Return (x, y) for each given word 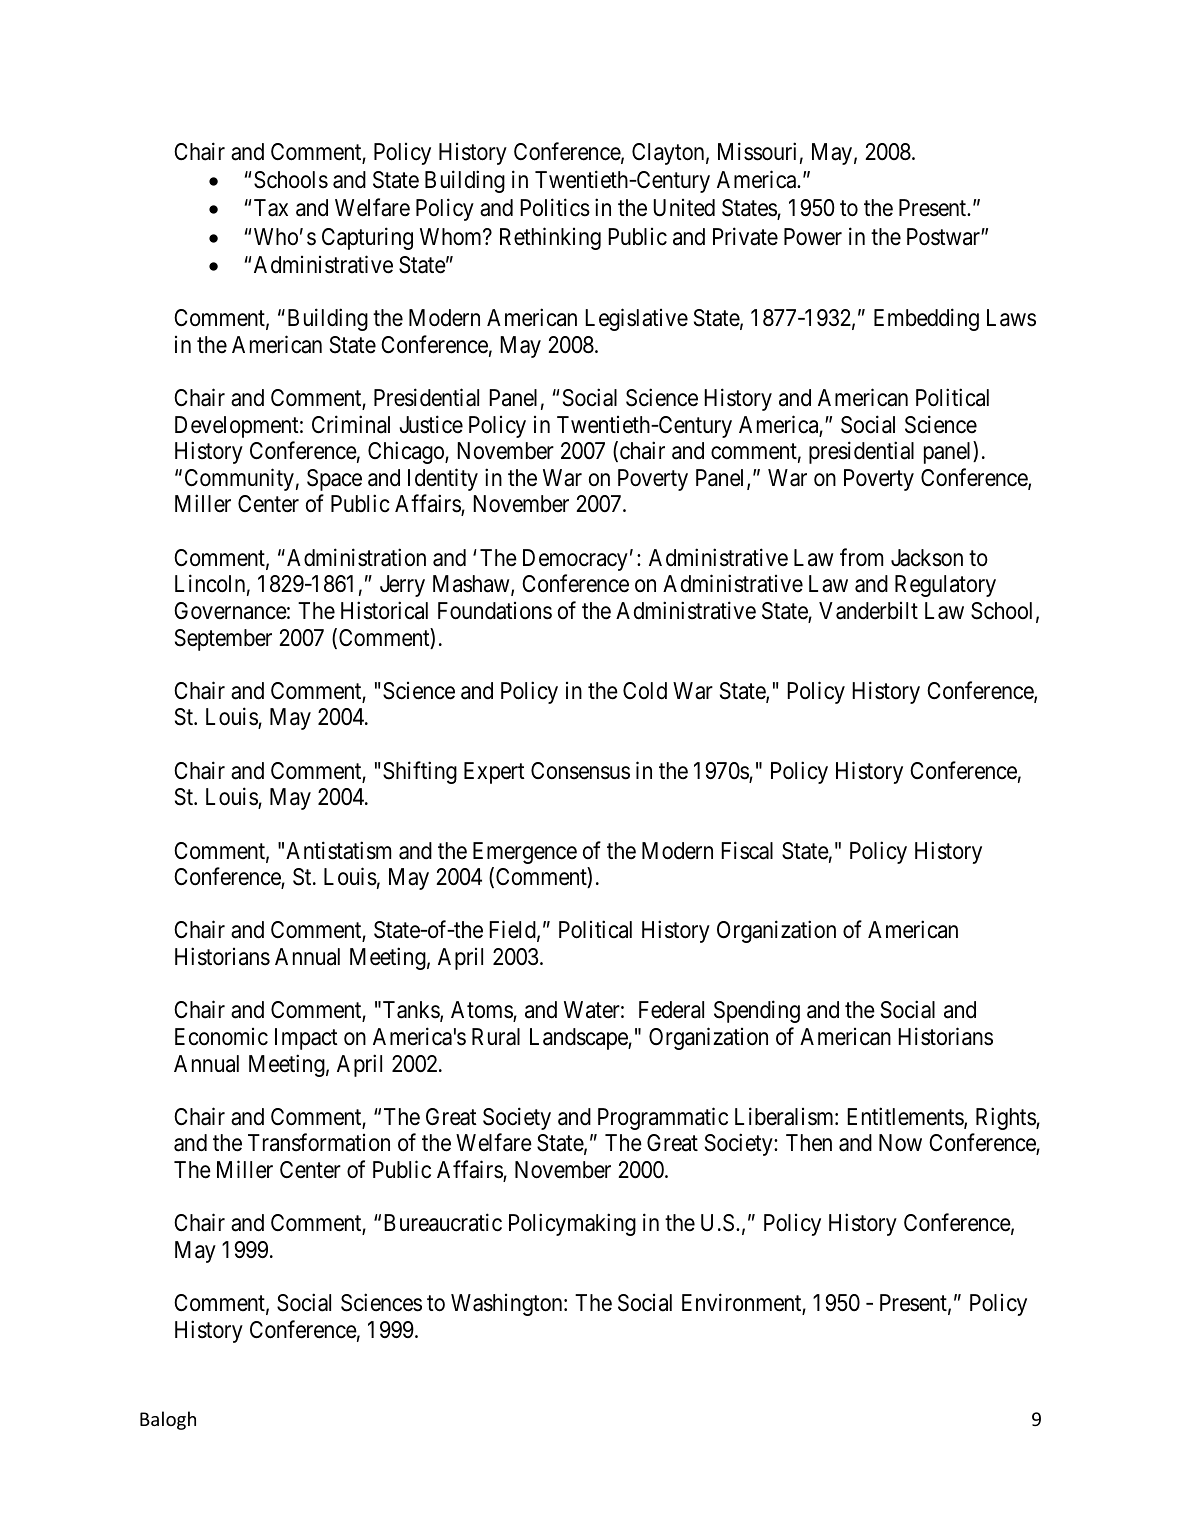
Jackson (927, 558)
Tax (271, 208)
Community (239, 479)
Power (813, 237)
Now (900, 1143)
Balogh (168, 1420)
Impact (306, 1039)
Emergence (525, 853)
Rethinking (550, 238)
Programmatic (663, 1118)
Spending (757, 1012)
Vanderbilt (868, 611)
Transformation (319, 1143)
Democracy (575, 560)
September (223, 640)
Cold (645, 691)
